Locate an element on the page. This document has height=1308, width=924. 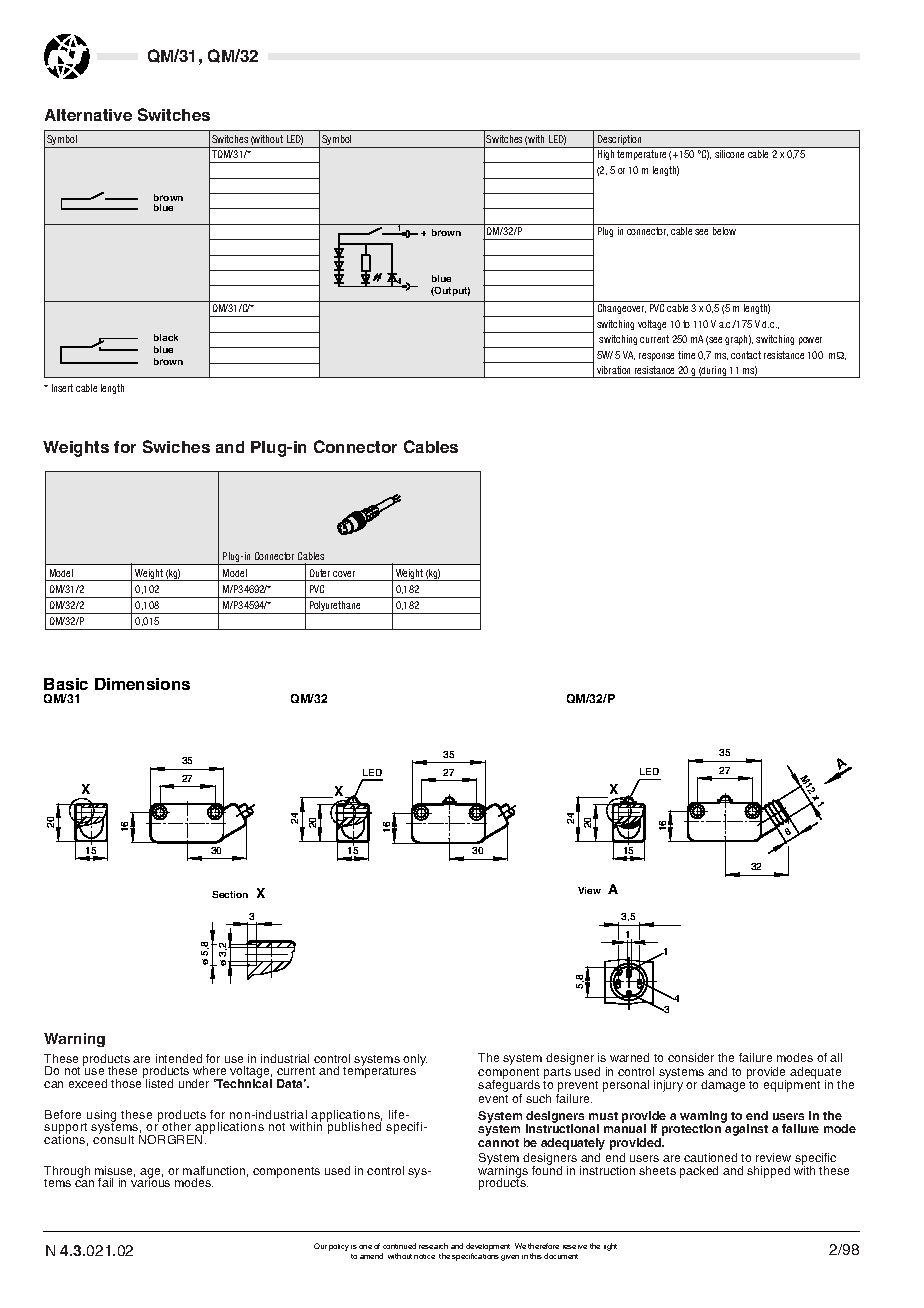
Alternative is located at coordinates (88, 115).
